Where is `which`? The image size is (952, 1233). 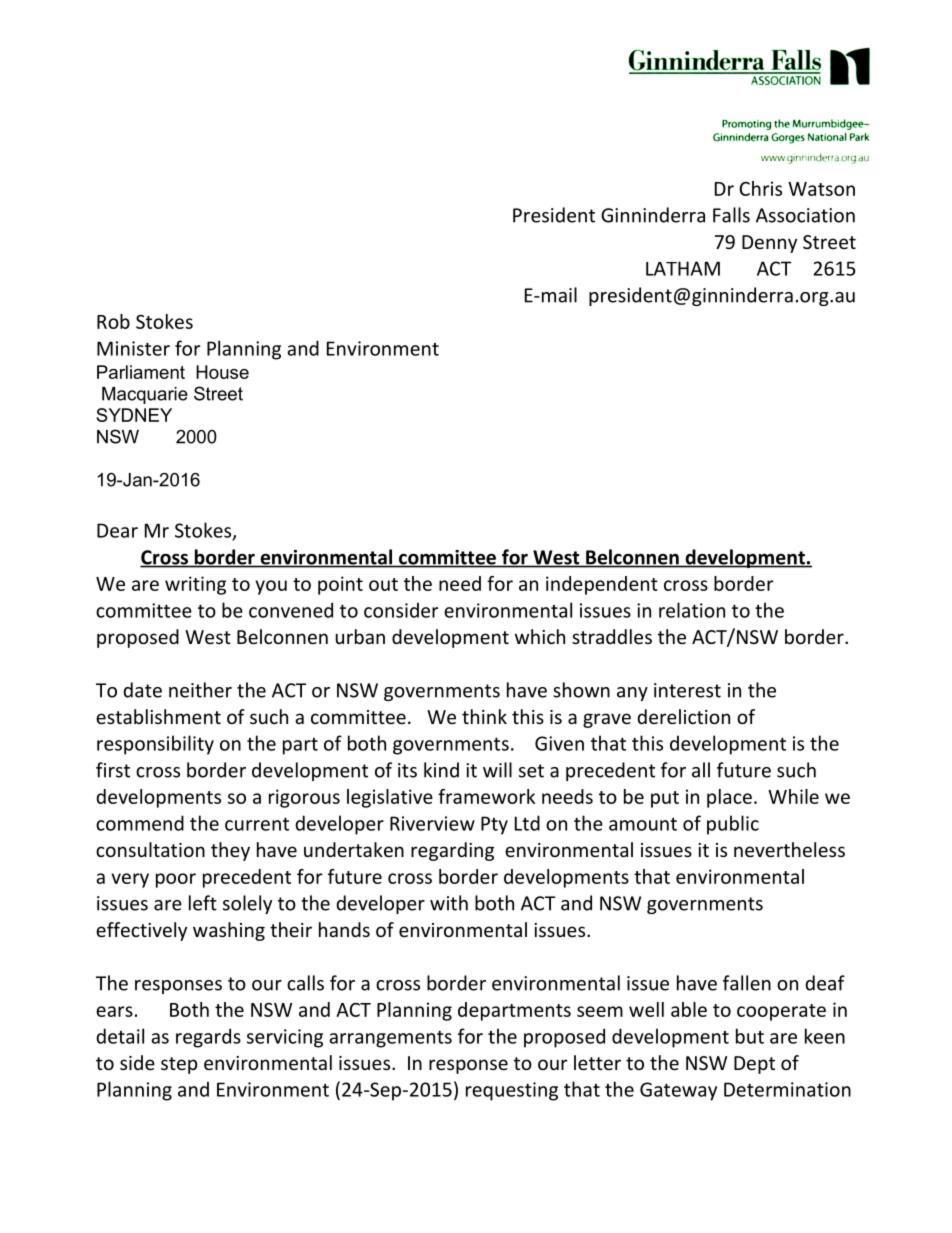
which is located at coordinates (540, 636).
